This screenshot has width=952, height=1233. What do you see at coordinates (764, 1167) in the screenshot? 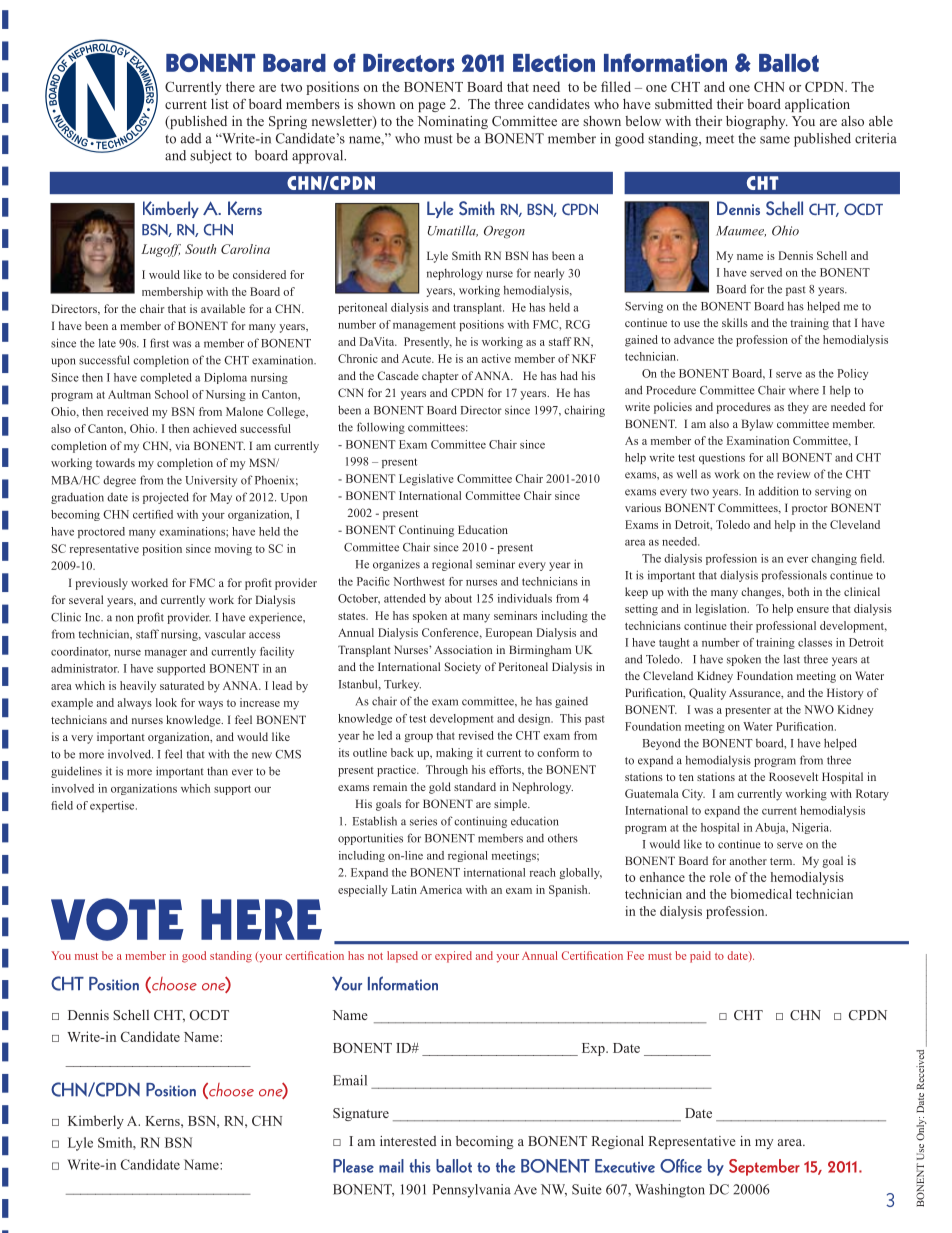
I see `September` at bounding box center [764, 1167].
